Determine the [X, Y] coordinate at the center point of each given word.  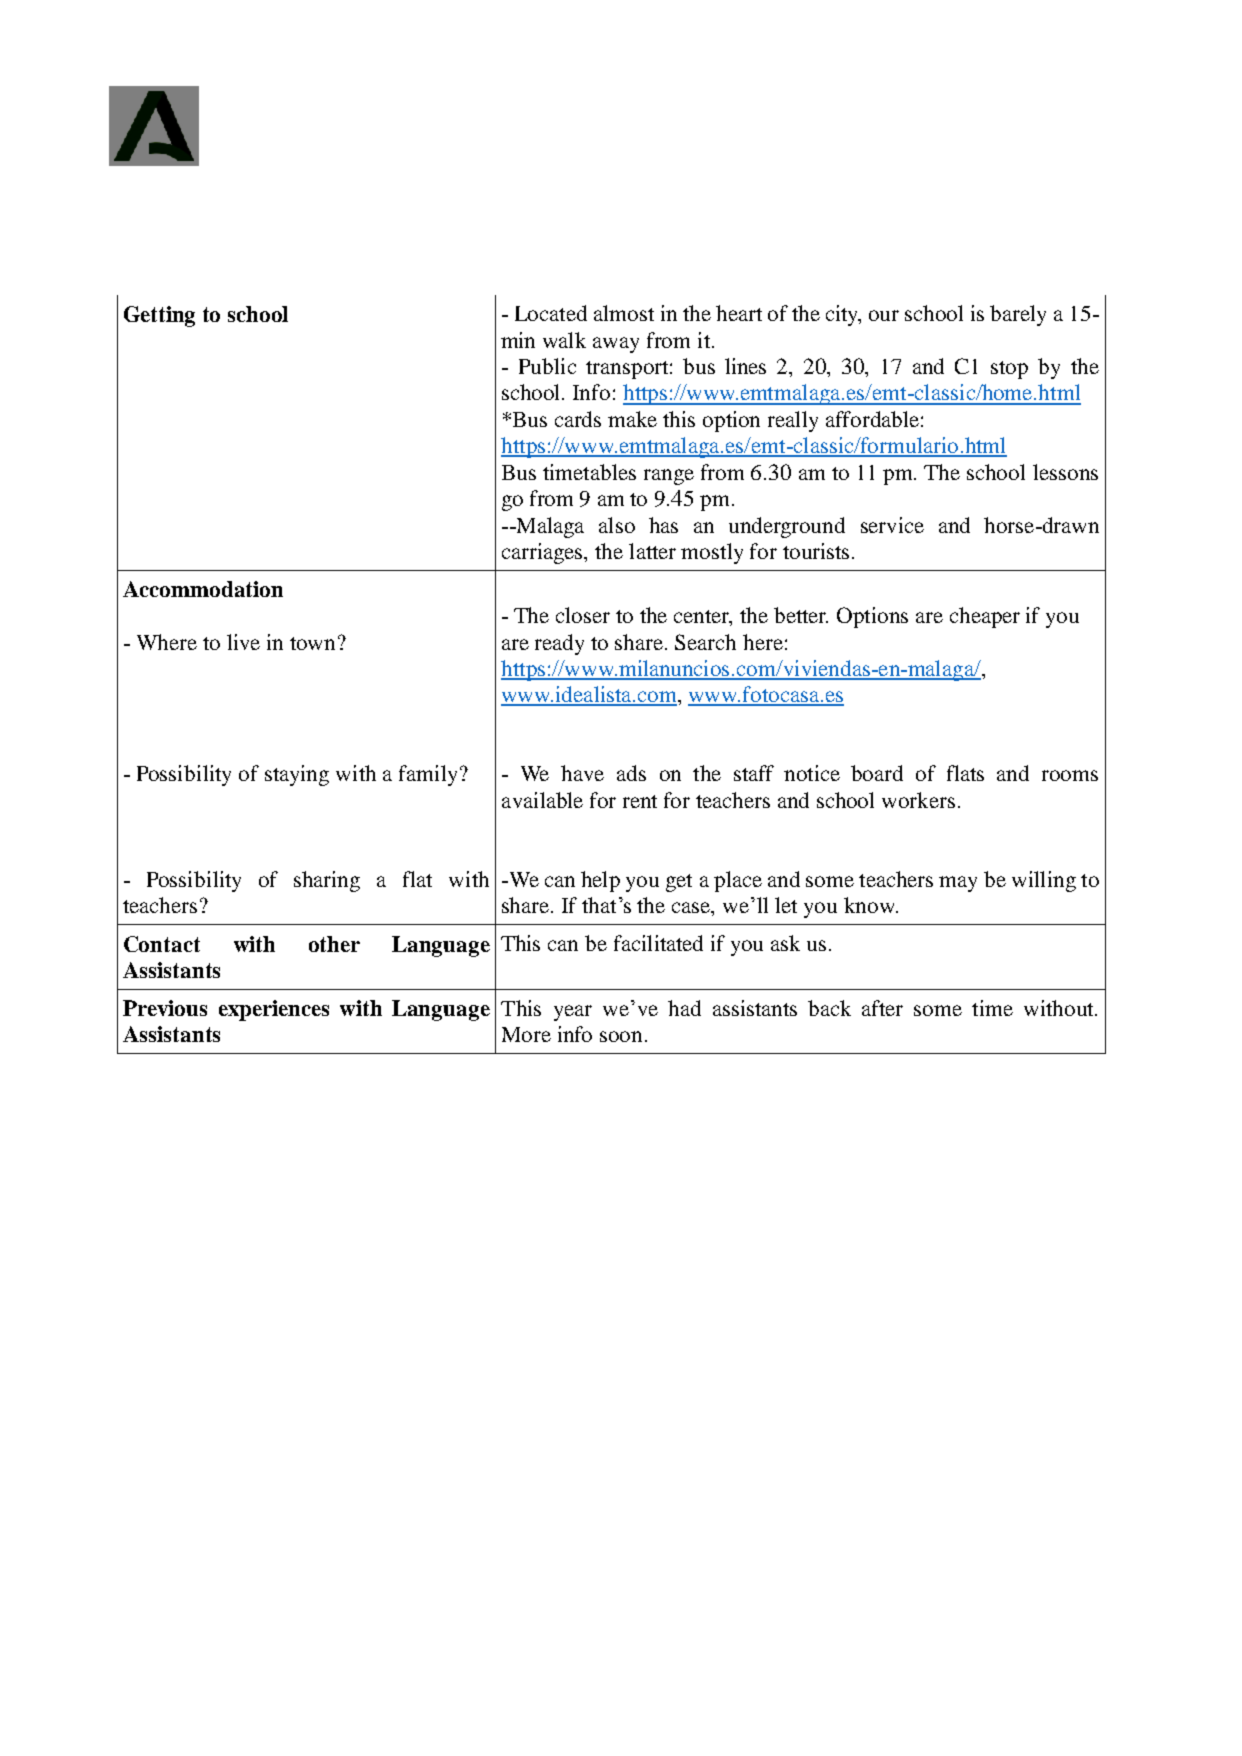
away [616, 345]
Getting [159, 316]
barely [1018, 315]
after [882, 1008]
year [573, 1013]
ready [559, 644]
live [243, 642]
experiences [274, 1010]
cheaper [985, 617]
